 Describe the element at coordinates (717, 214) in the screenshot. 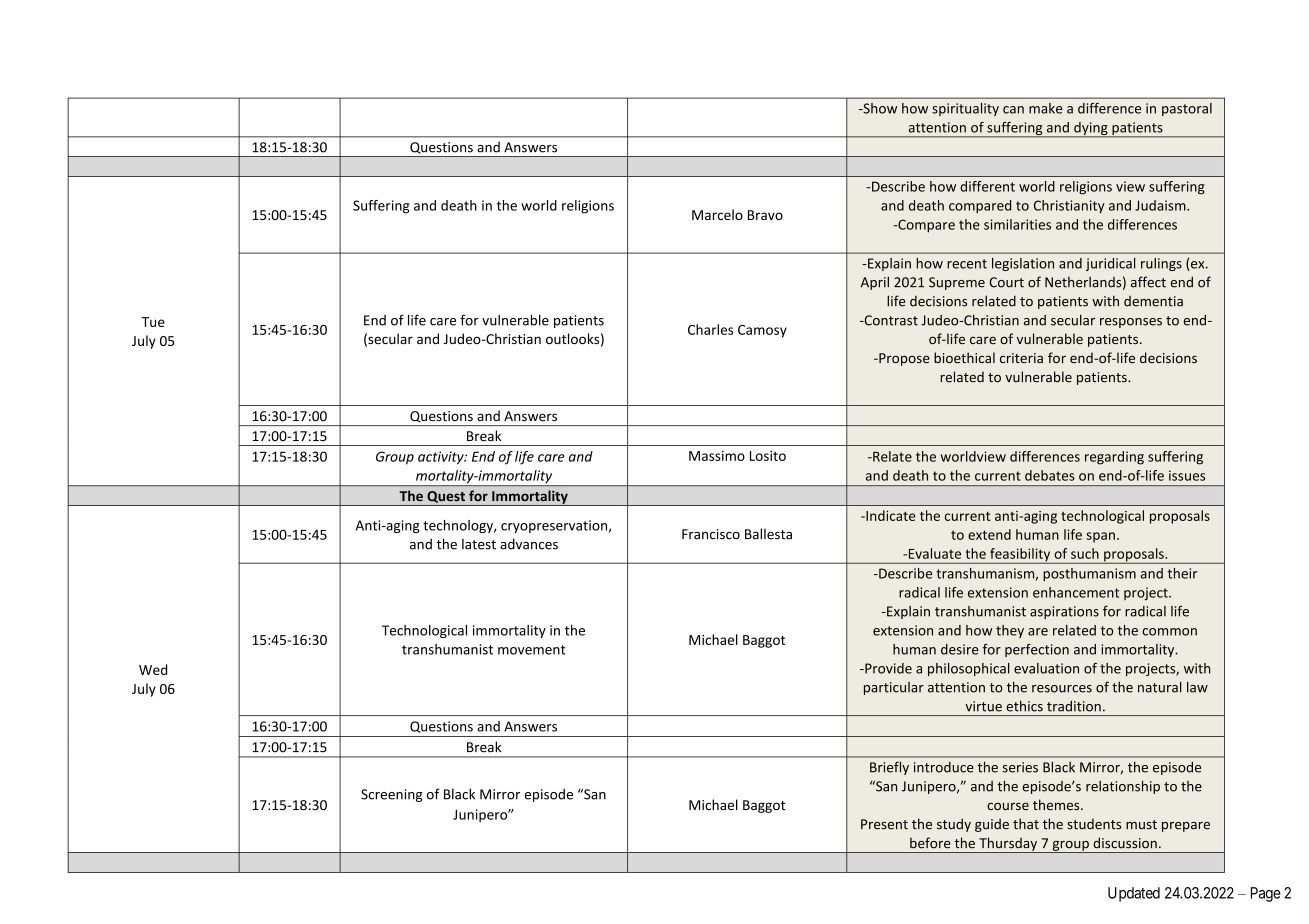

I see `Marcelo` at that location.
